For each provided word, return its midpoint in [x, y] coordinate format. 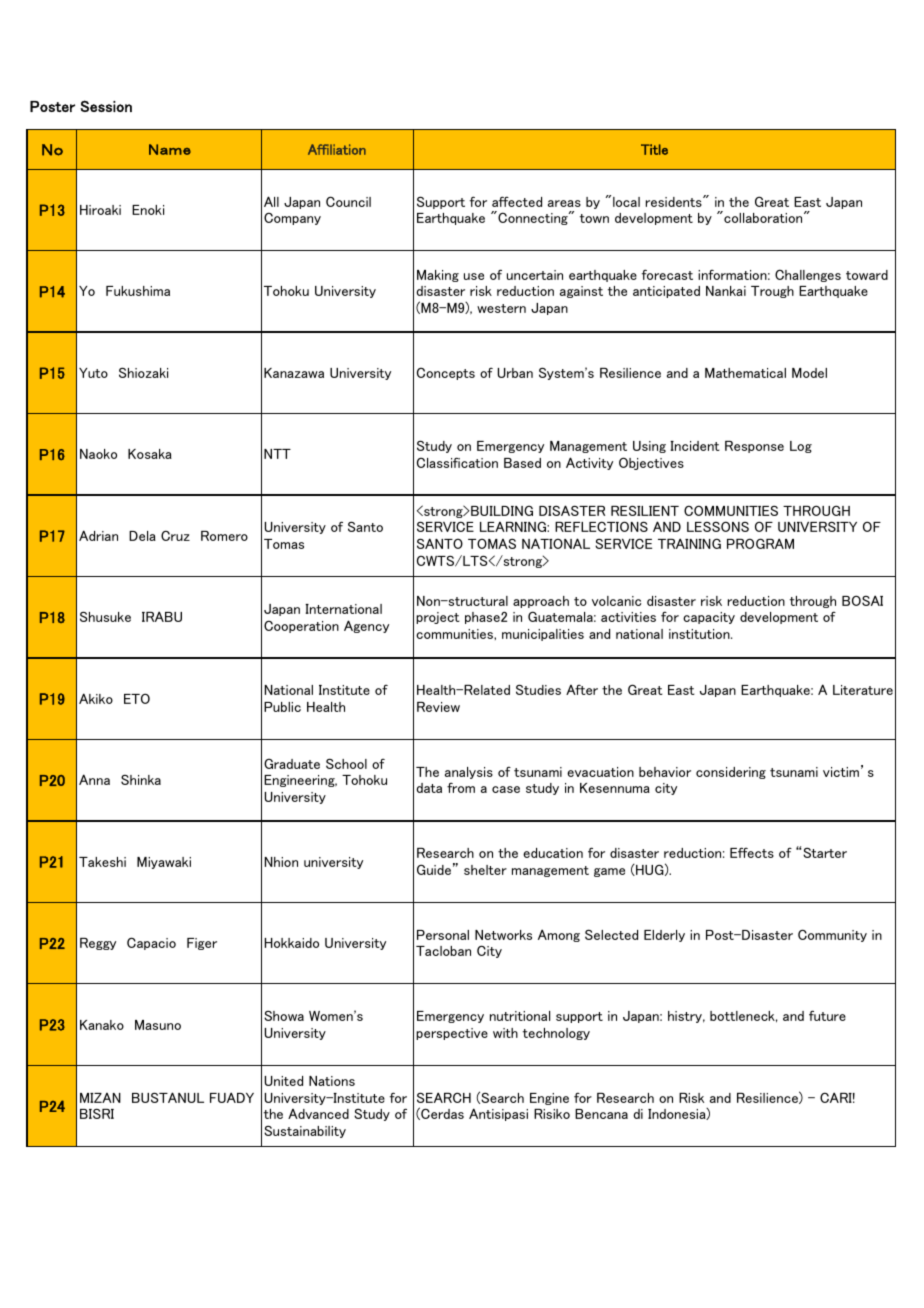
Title [654, 149]
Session [106, 106]
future [827, 1015]
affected [517, 201]
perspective [452, 1034]
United [284, 1081]
